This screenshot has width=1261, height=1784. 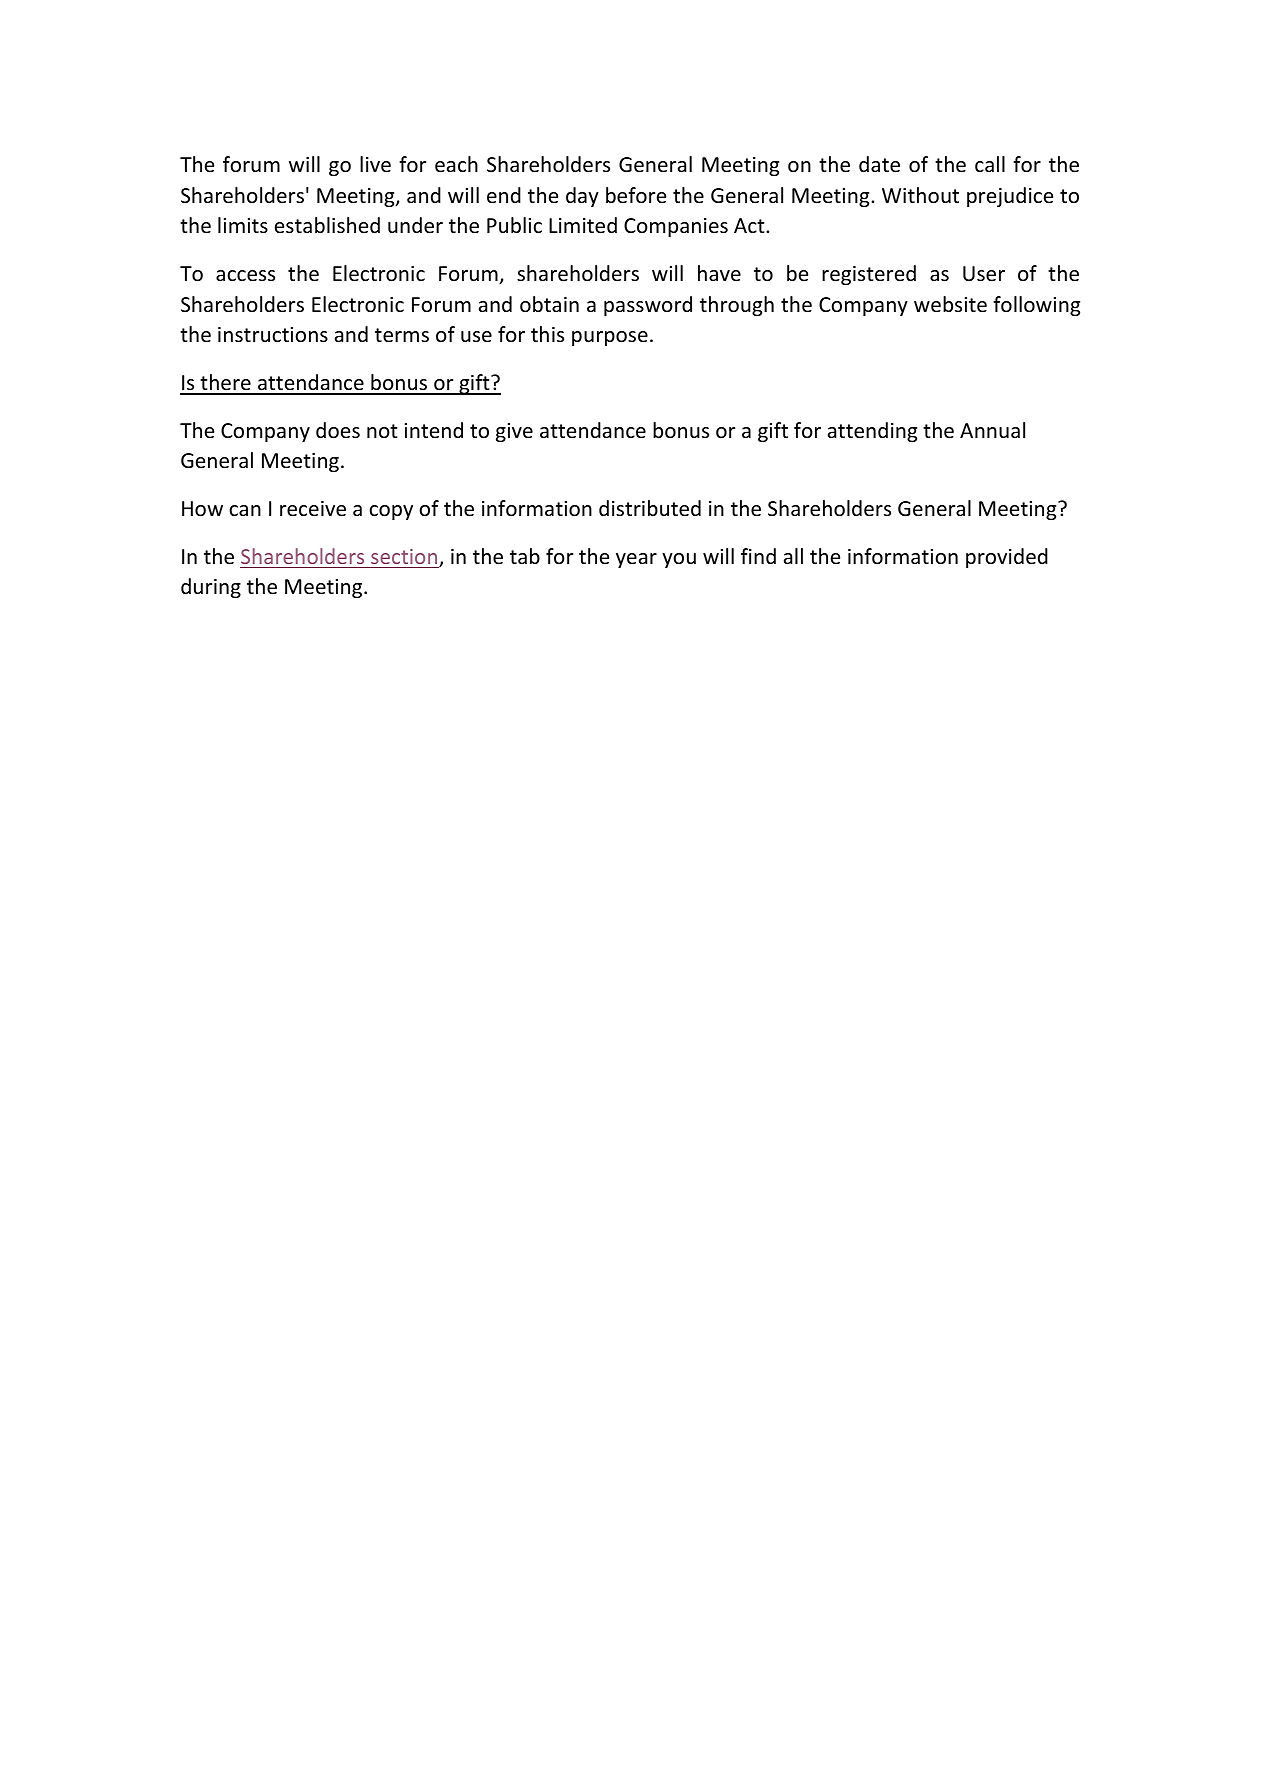 I want to click on instructions, so click(x=273, y=335).
